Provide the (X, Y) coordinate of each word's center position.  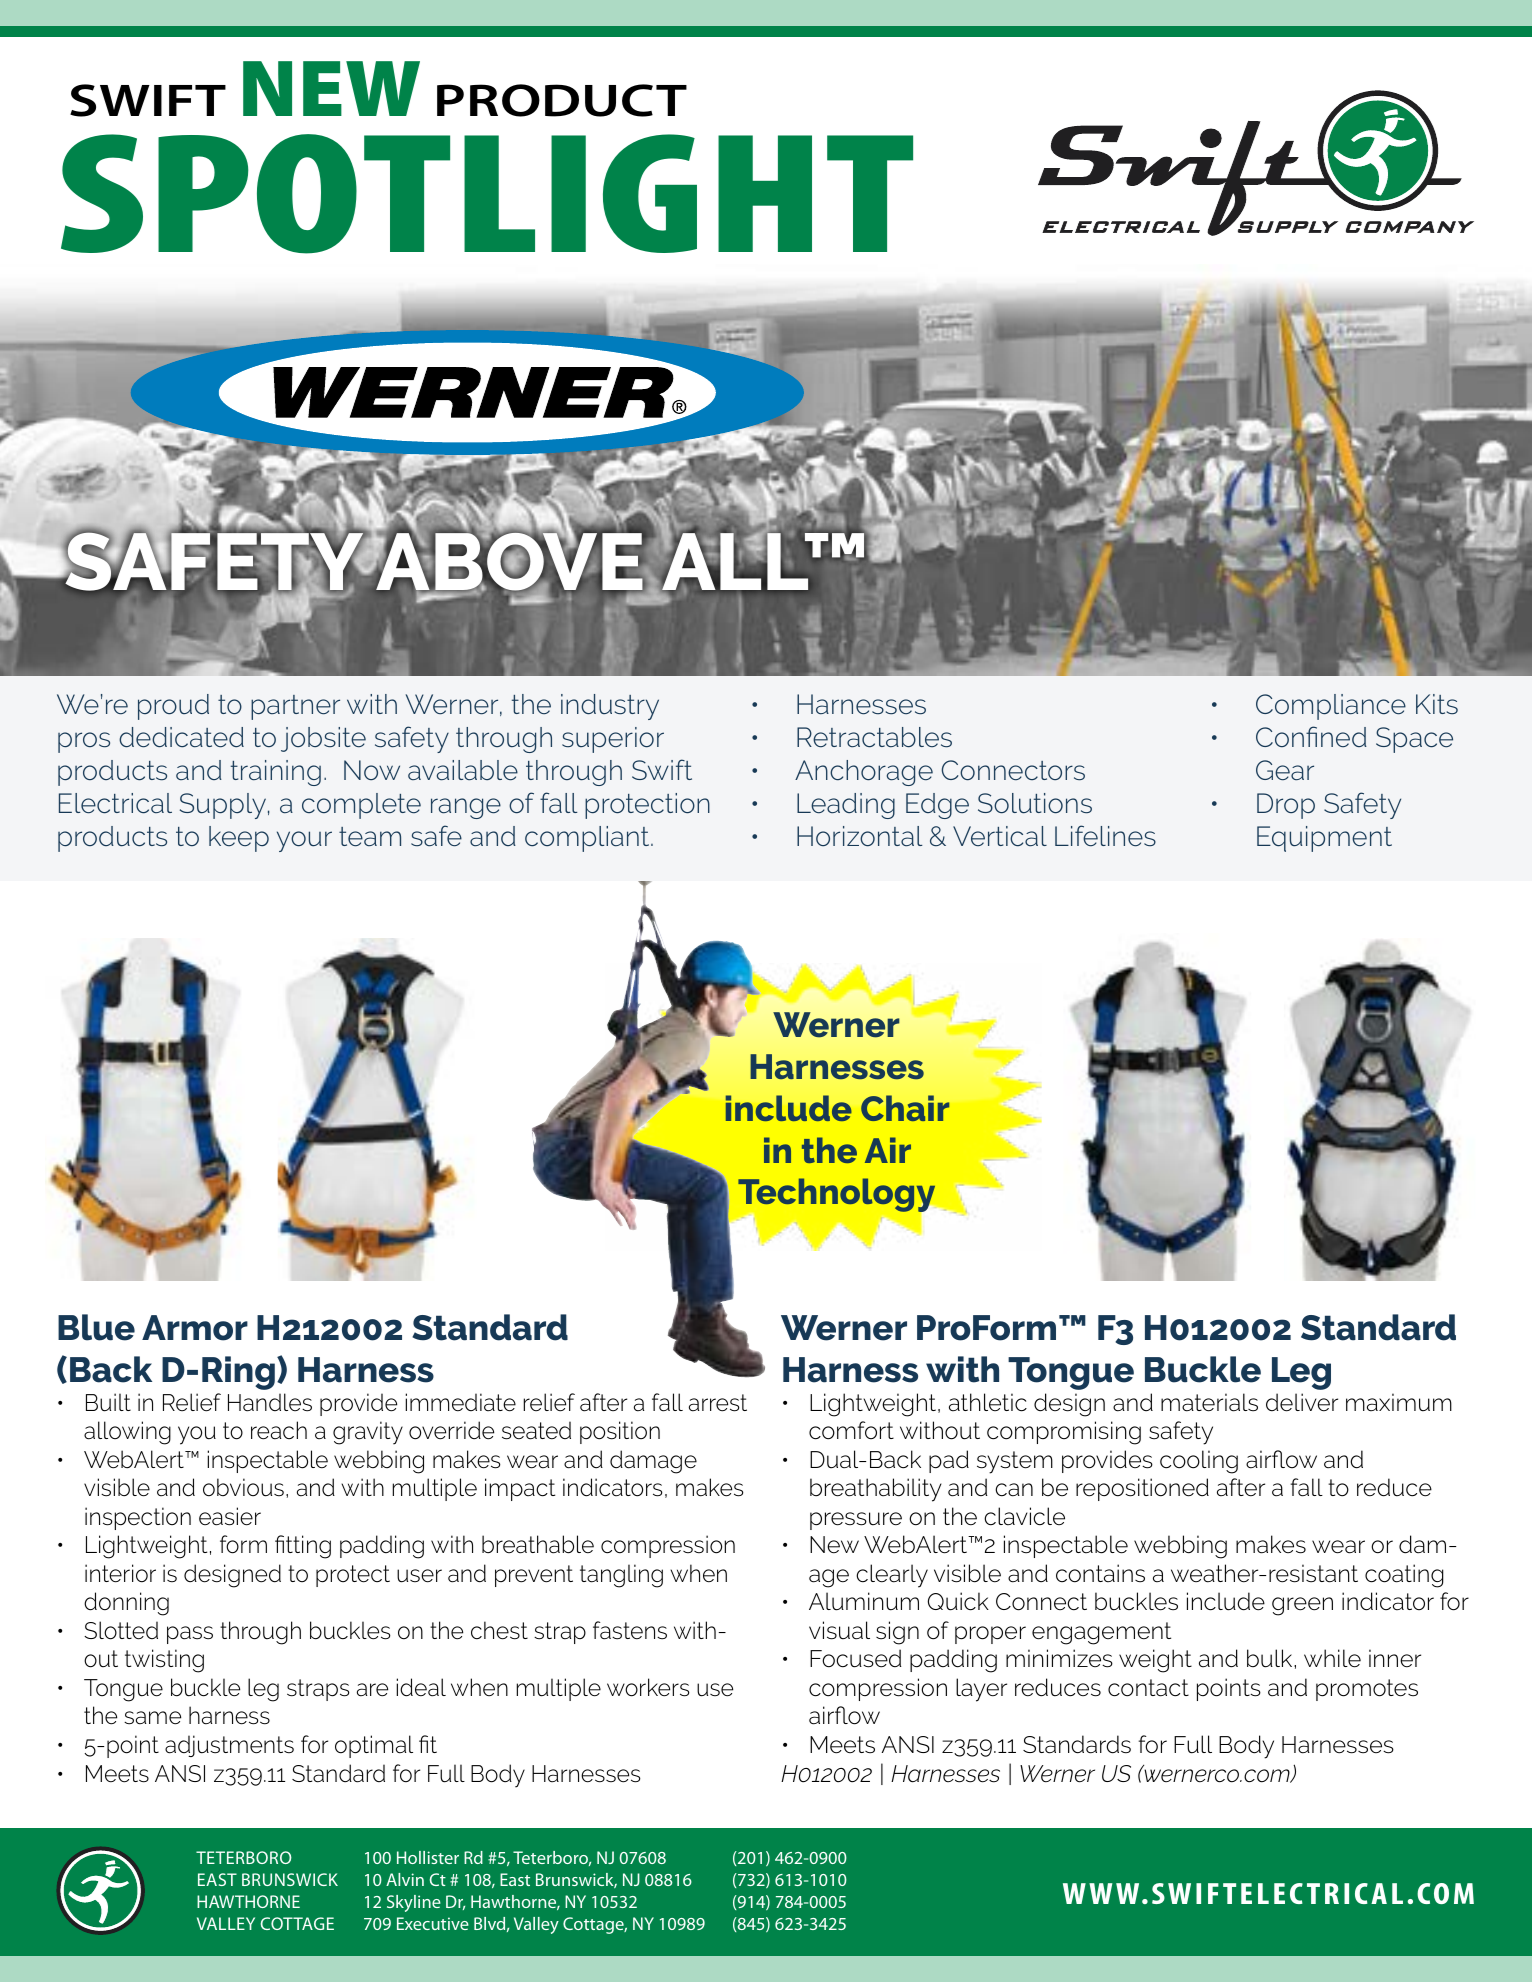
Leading (846, 806)
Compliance (1331, 707)
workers (648, 1687)
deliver (1302, 1402)
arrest (718, 1403)
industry (610, 707)
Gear (1285, 770)
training (276, 773)
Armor (195, 1328)
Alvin (405, 1879)
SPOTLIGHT (487, 194)
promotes (1367, 1690)
